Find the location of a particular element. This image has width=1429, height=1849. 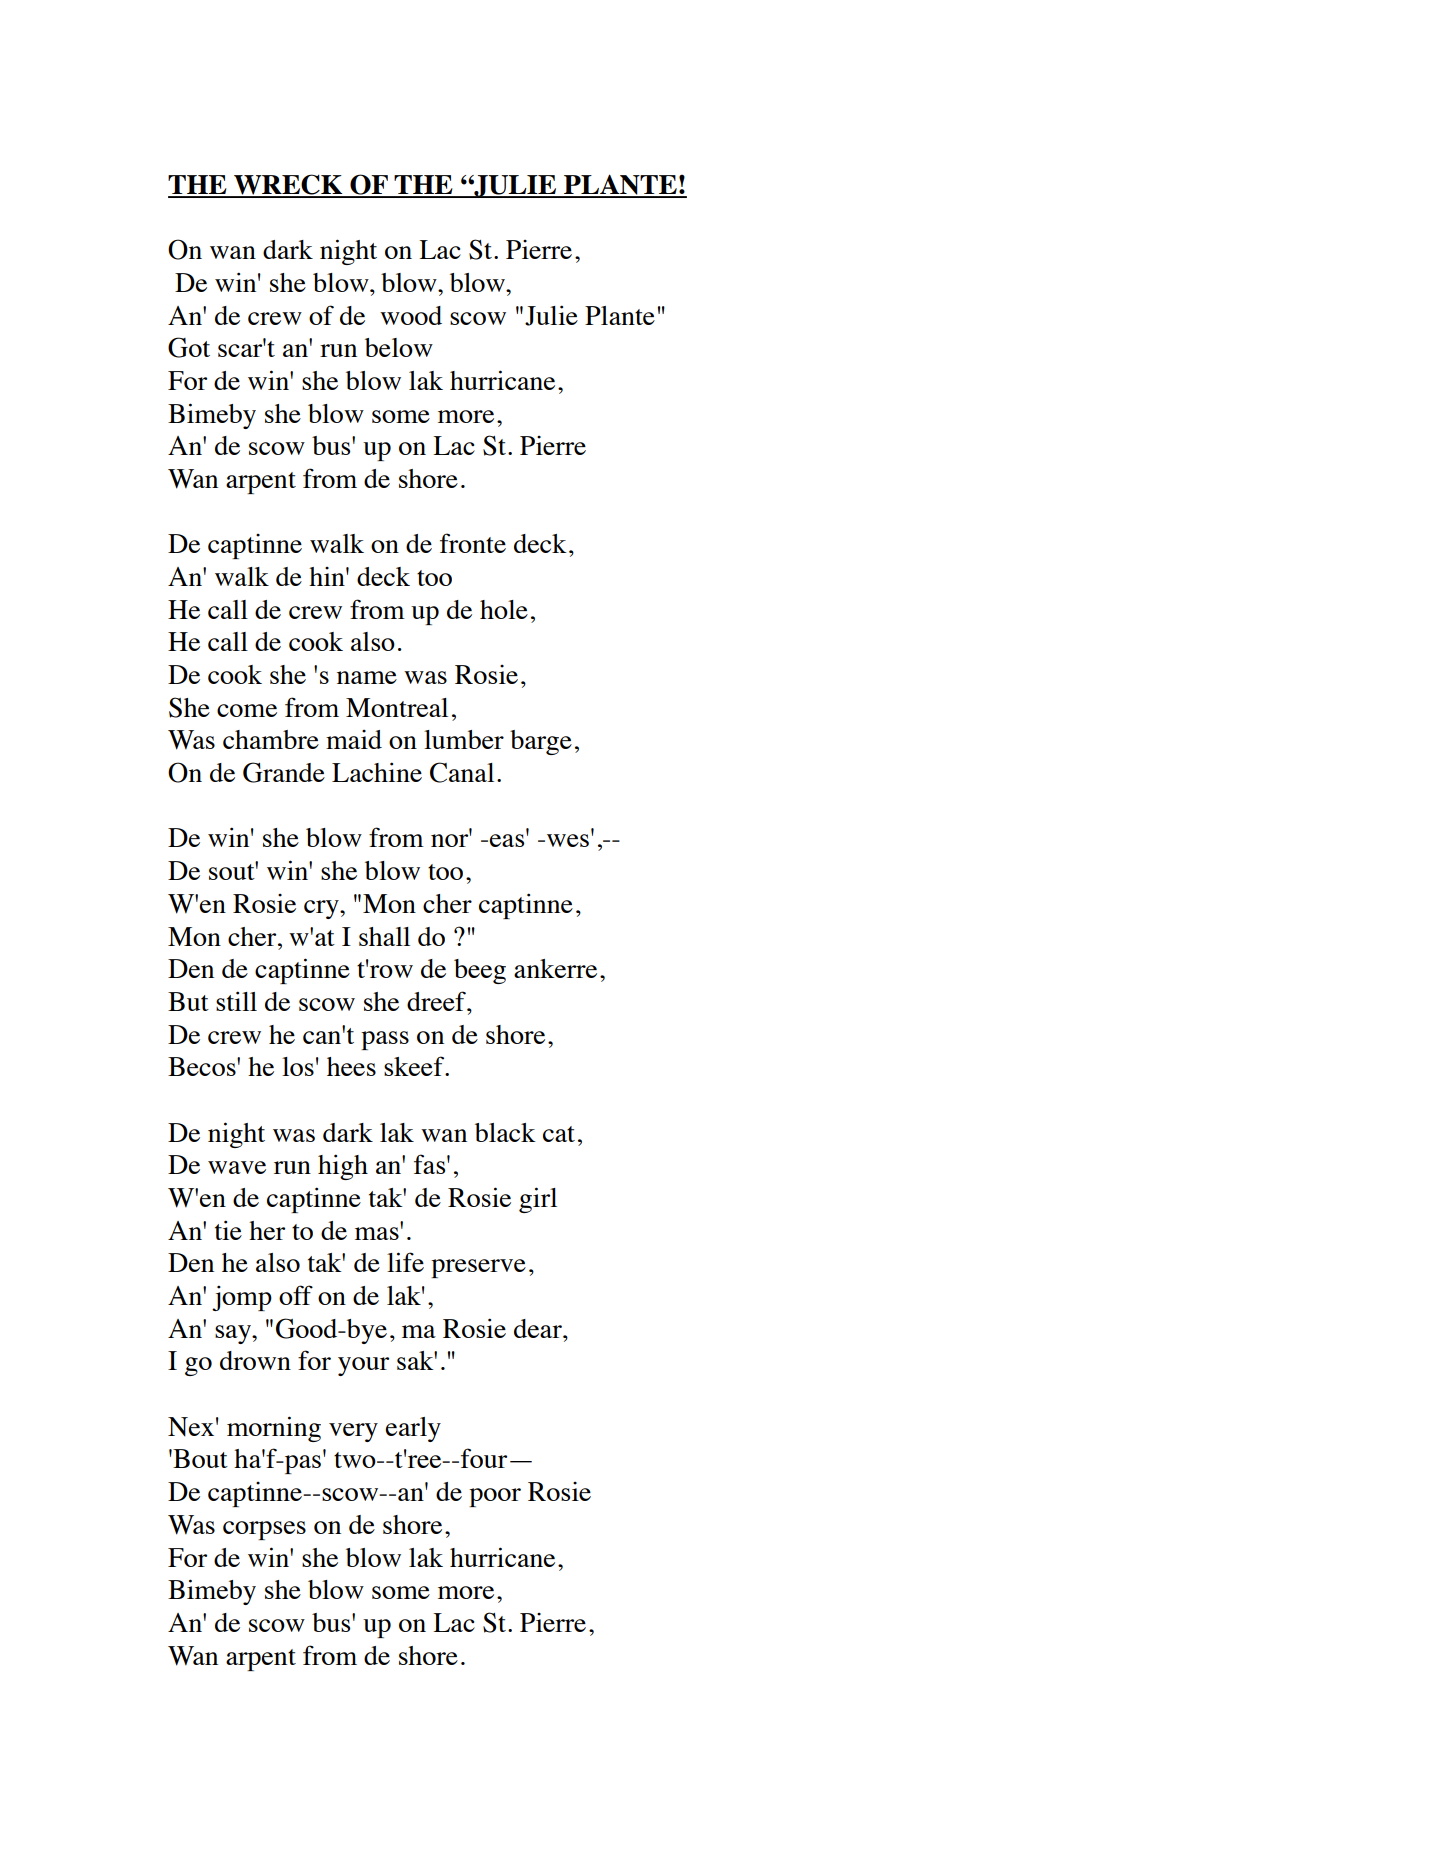

very is located at coordinates (353, 1432).
